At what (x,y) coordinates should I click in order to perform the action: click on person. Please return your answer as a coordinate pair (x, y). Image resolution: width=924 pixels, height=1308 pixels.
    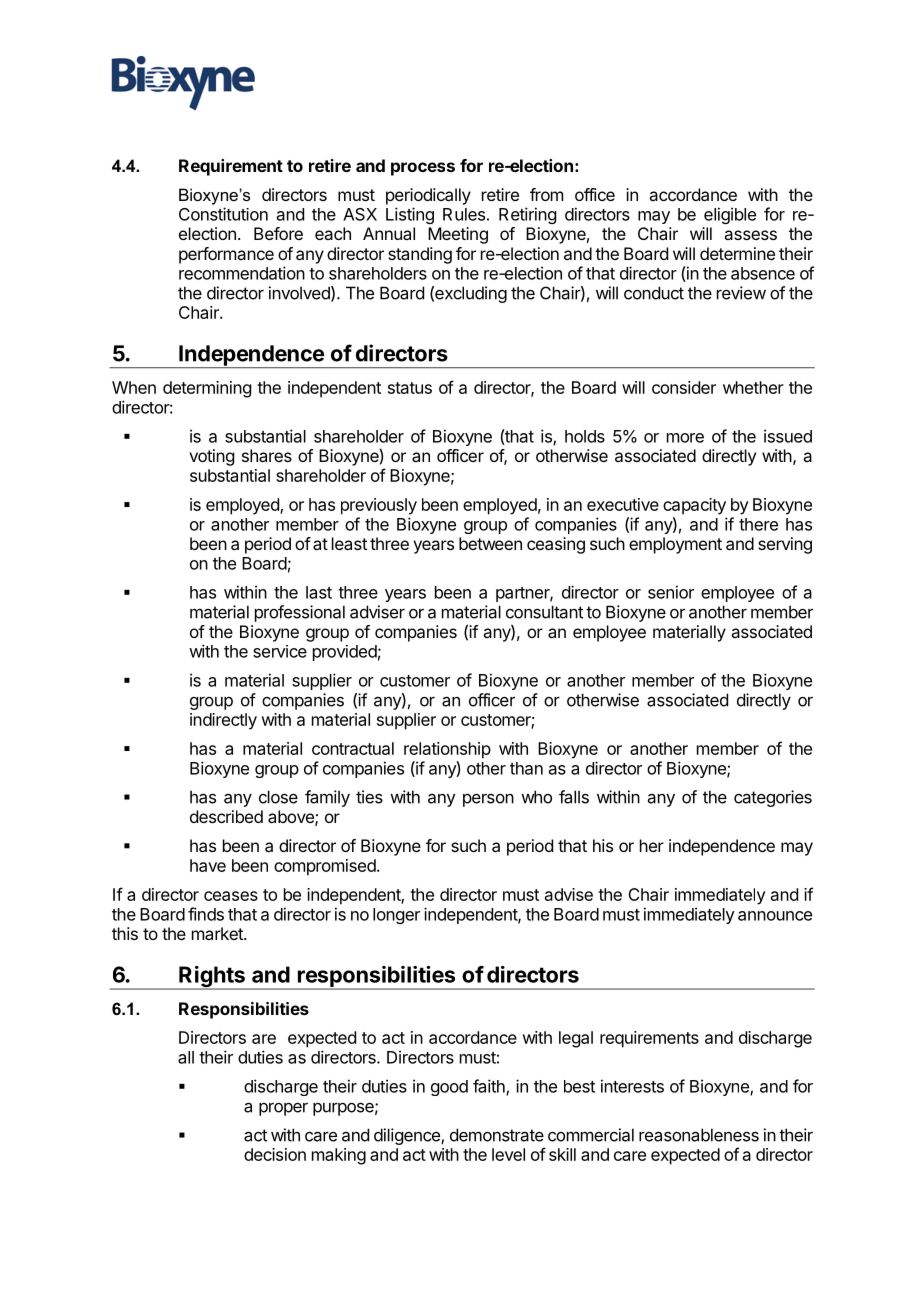
    Looking at the image, I should click on (488, 800).
